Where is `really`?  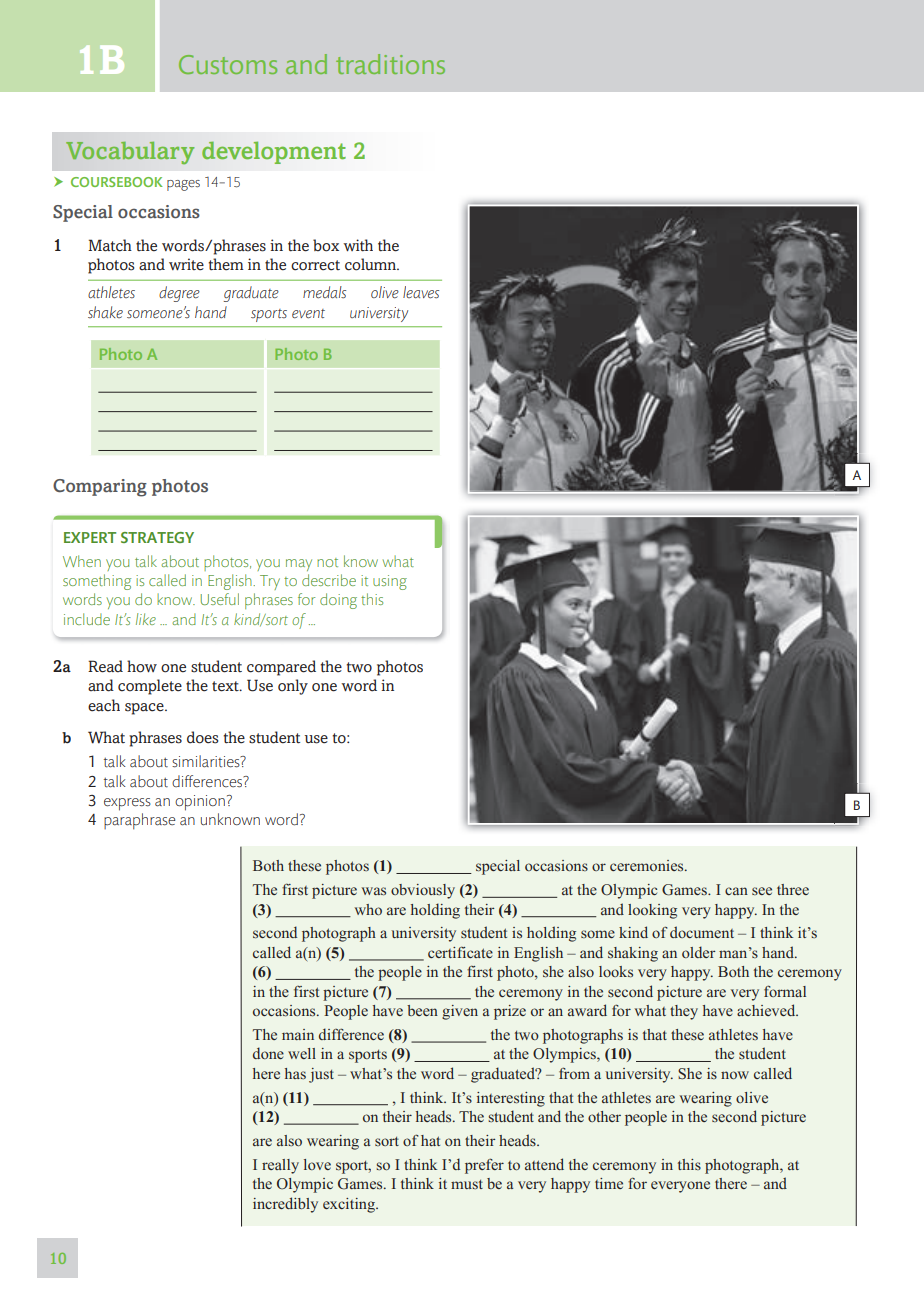
really is located at coordinates (280, 1166).
